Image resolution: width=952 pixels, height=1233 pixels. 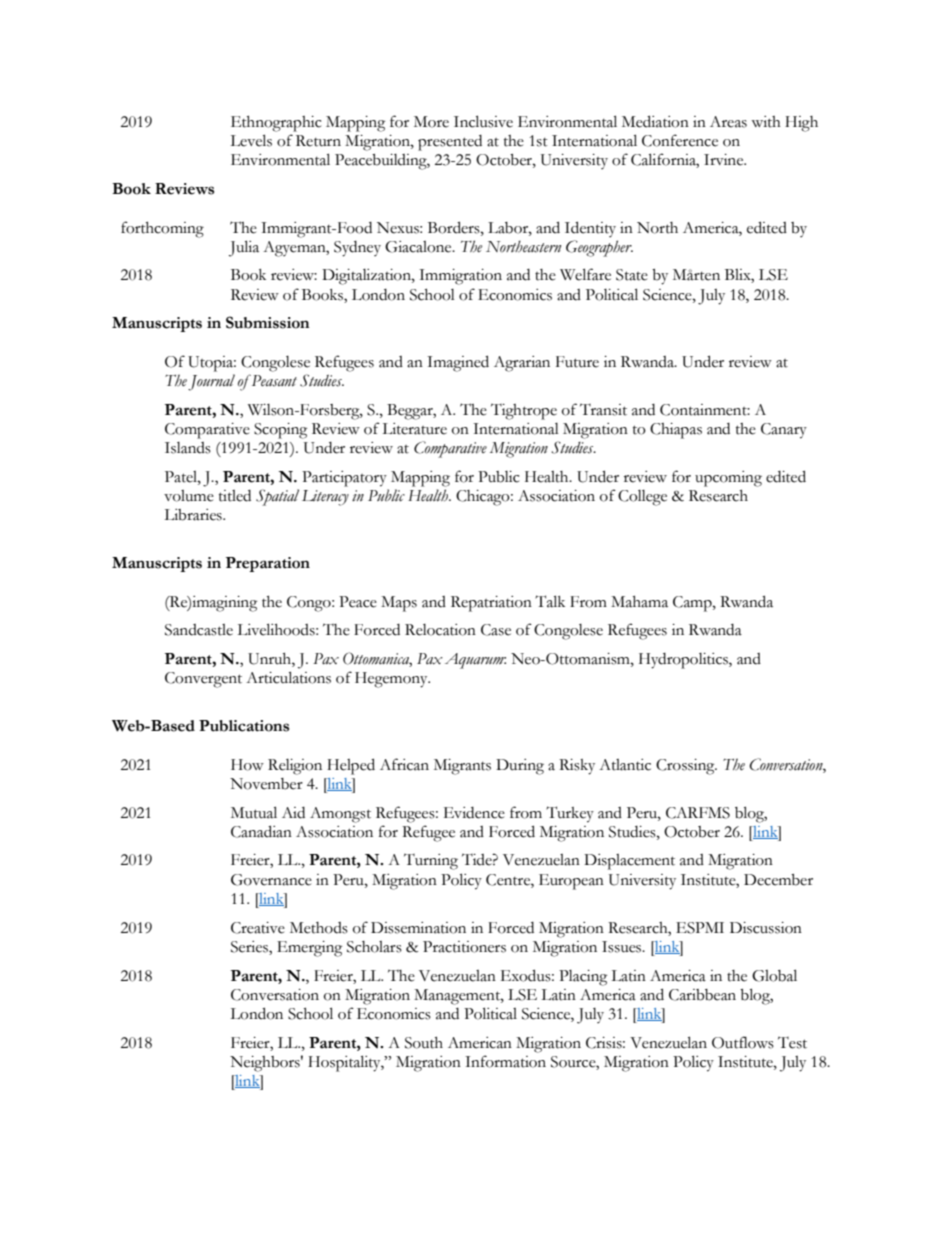 What do you see at coordinates (250, 948) in the page?
I see `Series` at bounding box center [250, 948].
